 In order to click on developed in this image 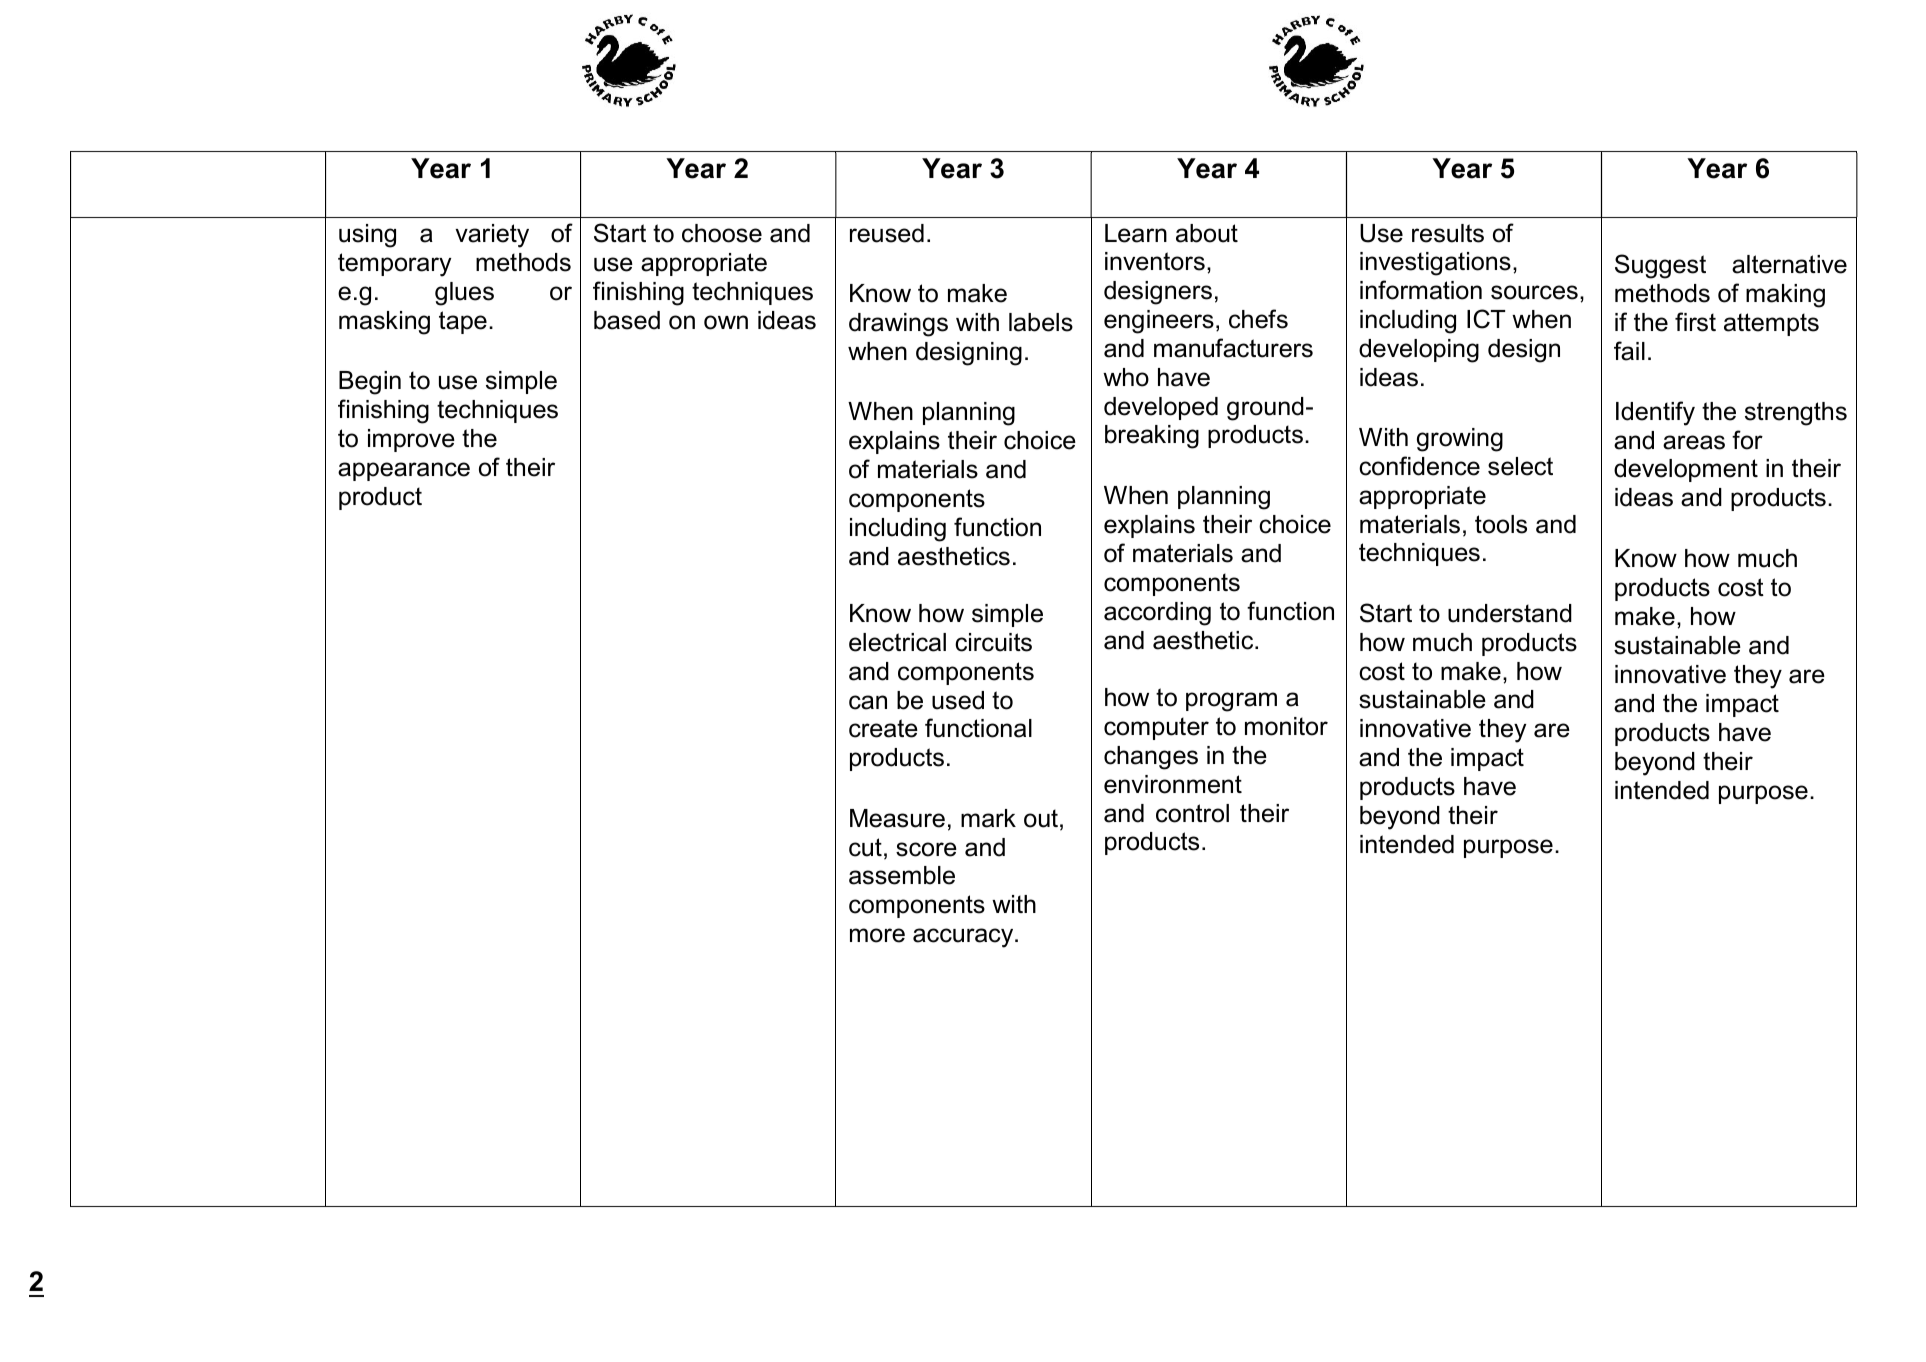, I will do `click(1161, 408)`.
